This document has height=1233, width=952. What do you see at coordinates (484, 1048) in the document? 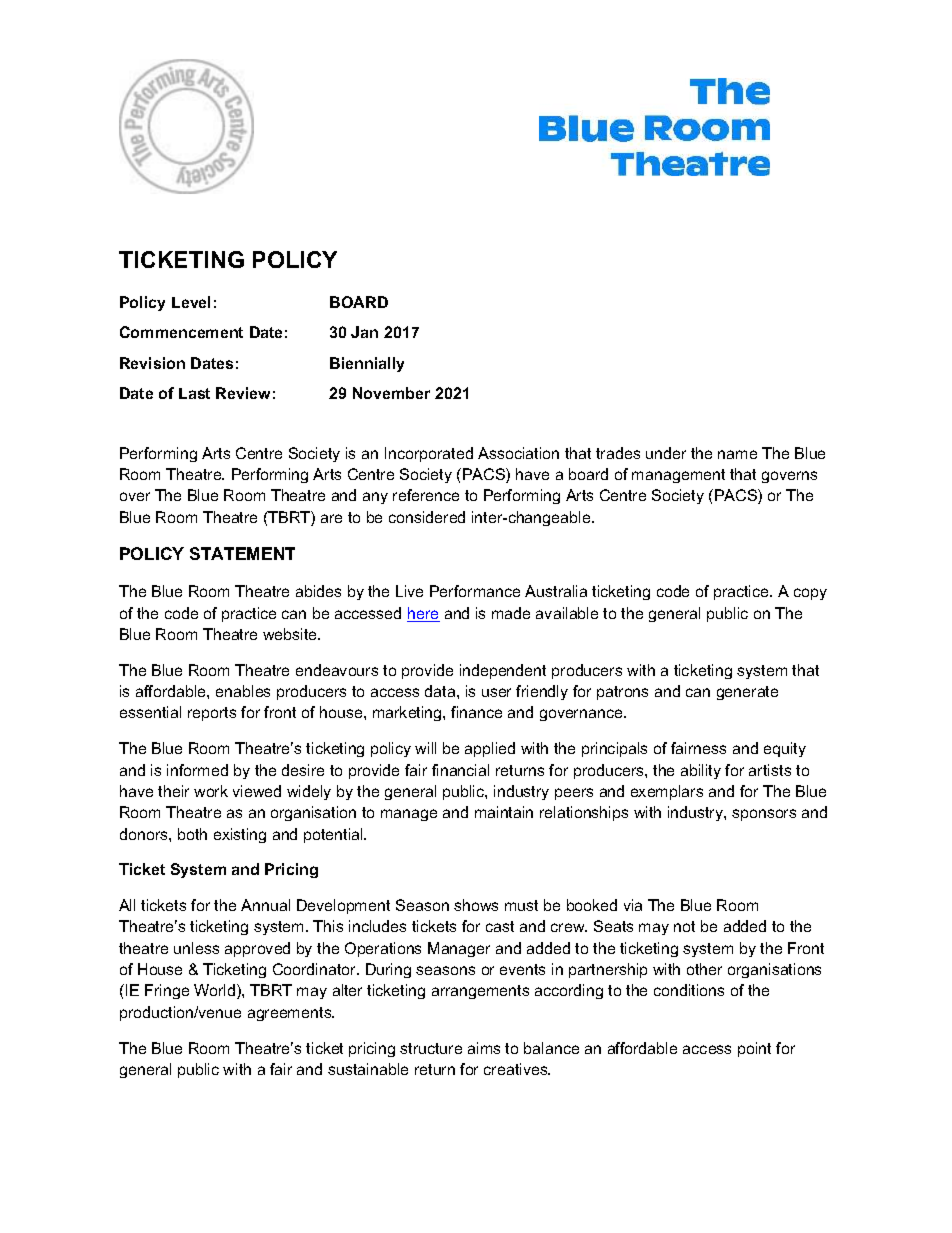
I see `aims` at bounding box center [484, 1048].
